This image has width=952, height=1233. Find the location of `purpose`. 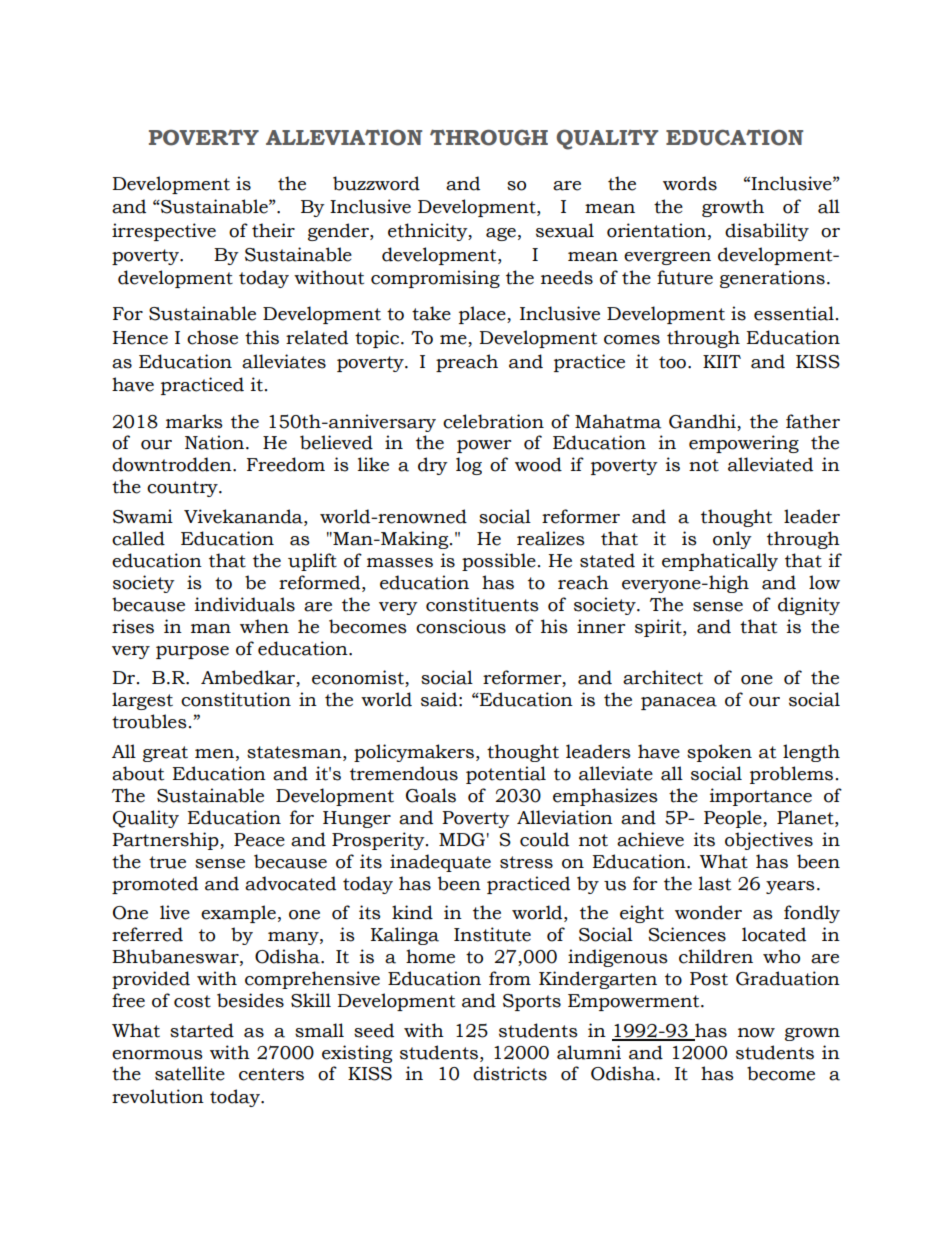

purpose is located at coordinates (192, 652).
